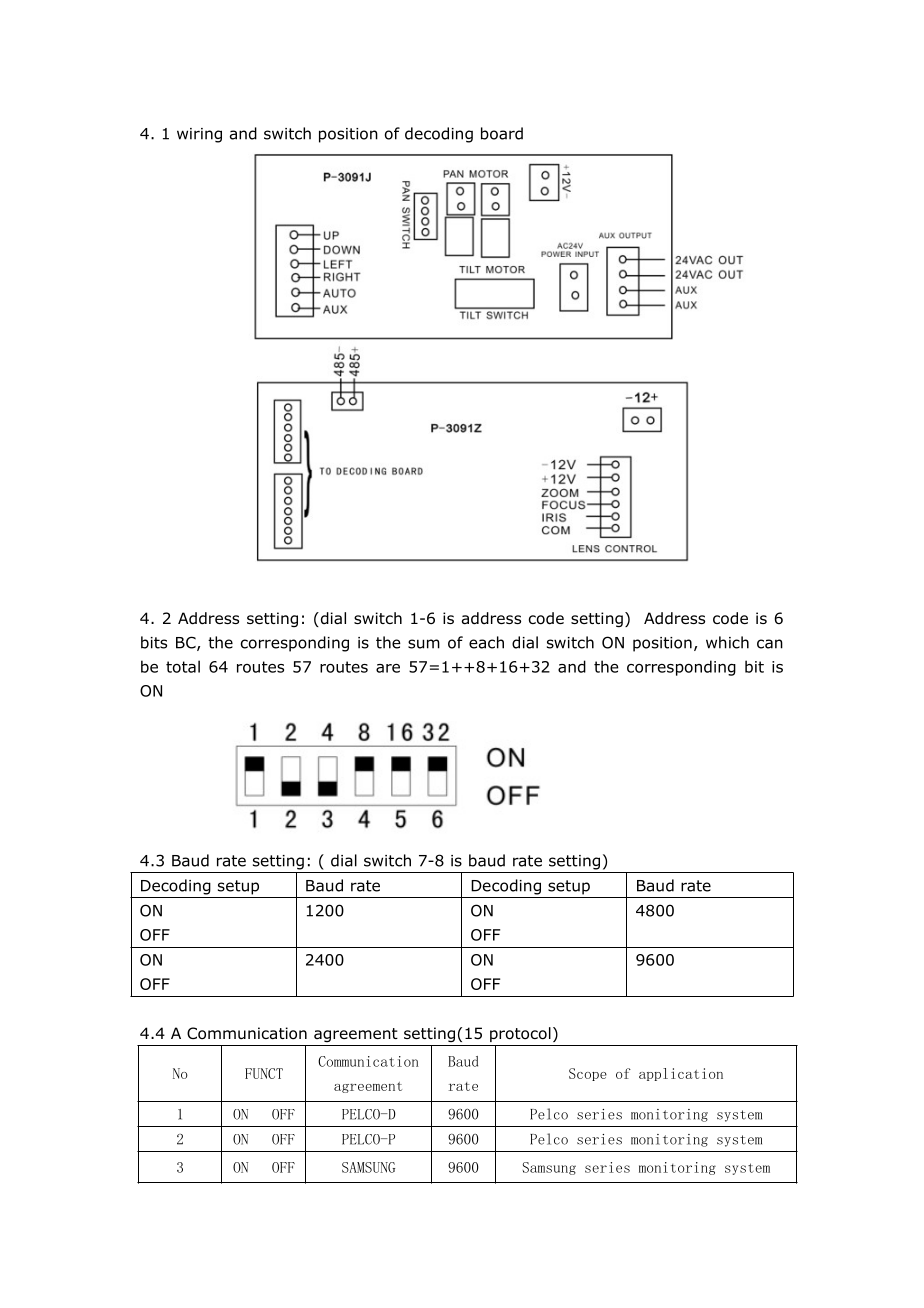 The image size is (924, 1308). What do you see at coordinates (727, 642) in the document?
I see `which` at bounding box center [727, 642].
